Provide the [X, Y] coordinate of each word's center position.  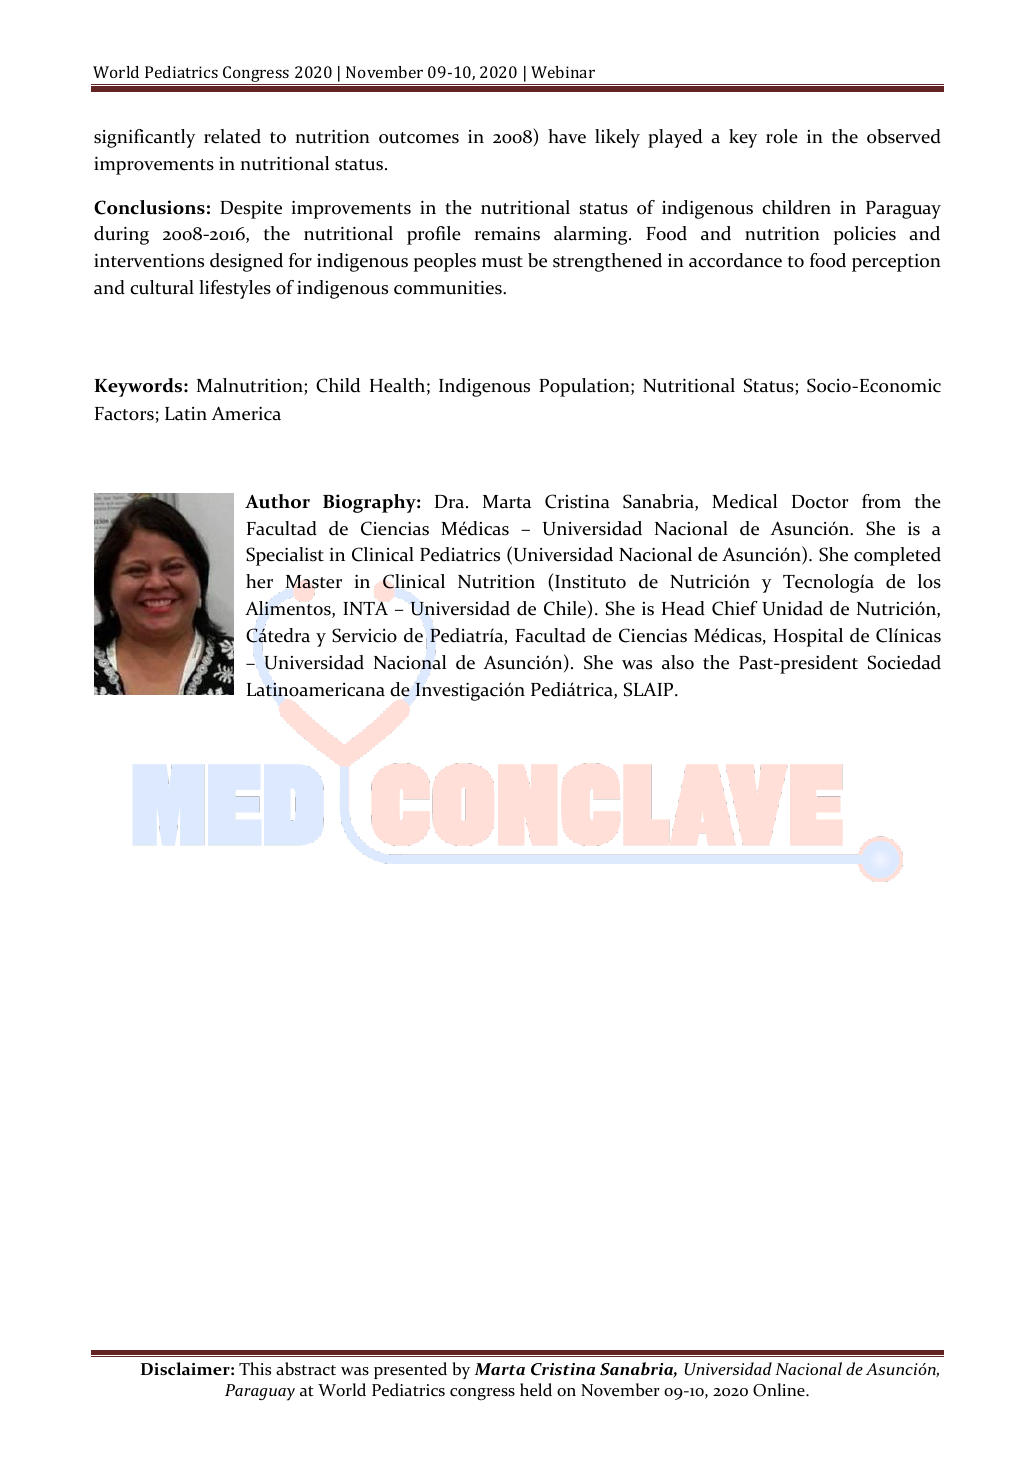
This [255, 1368]
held [536, 1390]
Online [780, 1390]
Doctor [820, 502]
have [567, 136]
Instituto [590, 582]
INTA [366, 608]
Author [277, 501]
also [678, 662]
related [232, 136]
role [782, 136]
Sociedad [904, 662]
